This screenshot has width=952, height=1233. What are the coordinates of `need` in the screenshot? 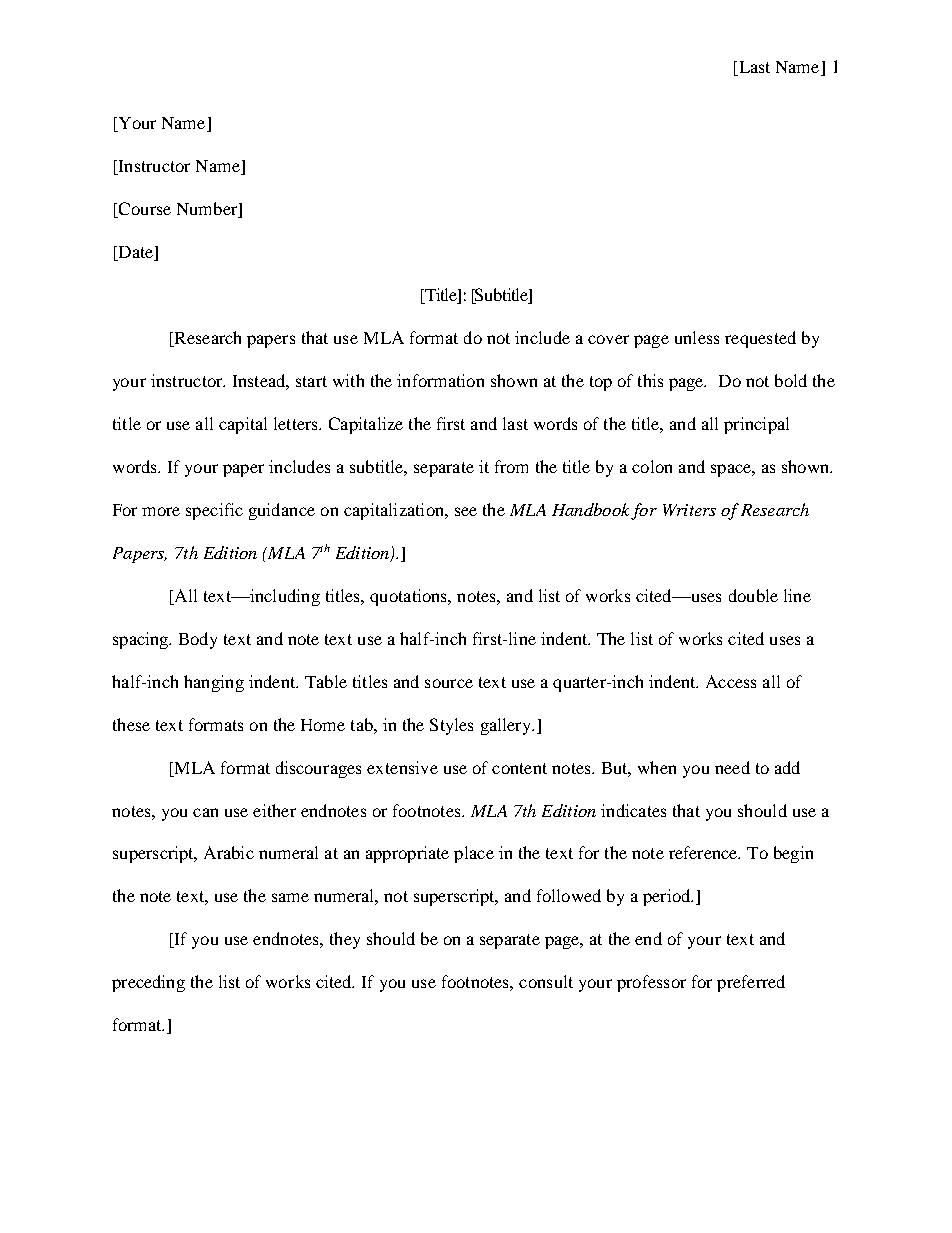 It's located at (732, 767).
